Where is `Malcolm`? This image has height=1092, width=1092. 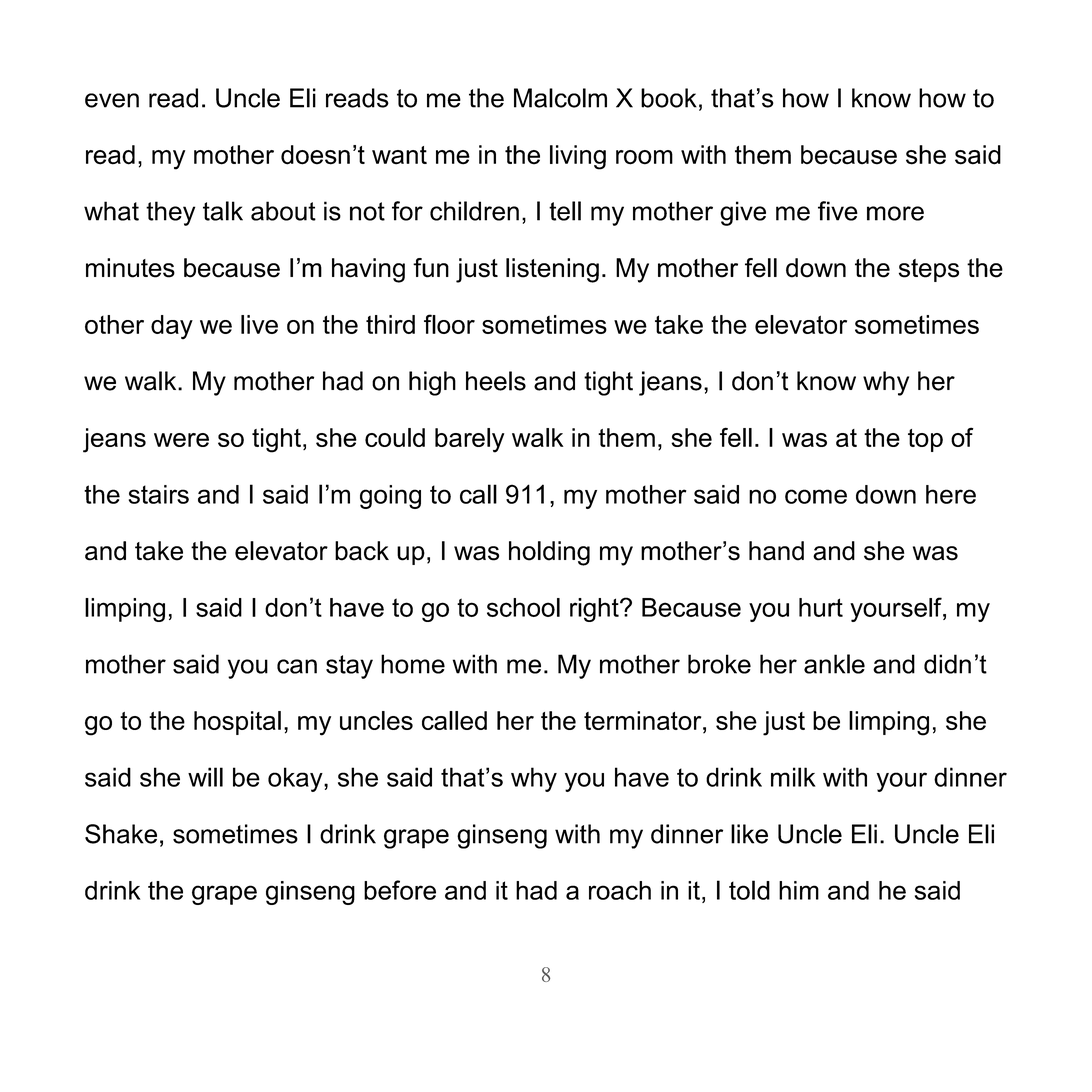
Malcolm is located at coordinates (560, 98).
